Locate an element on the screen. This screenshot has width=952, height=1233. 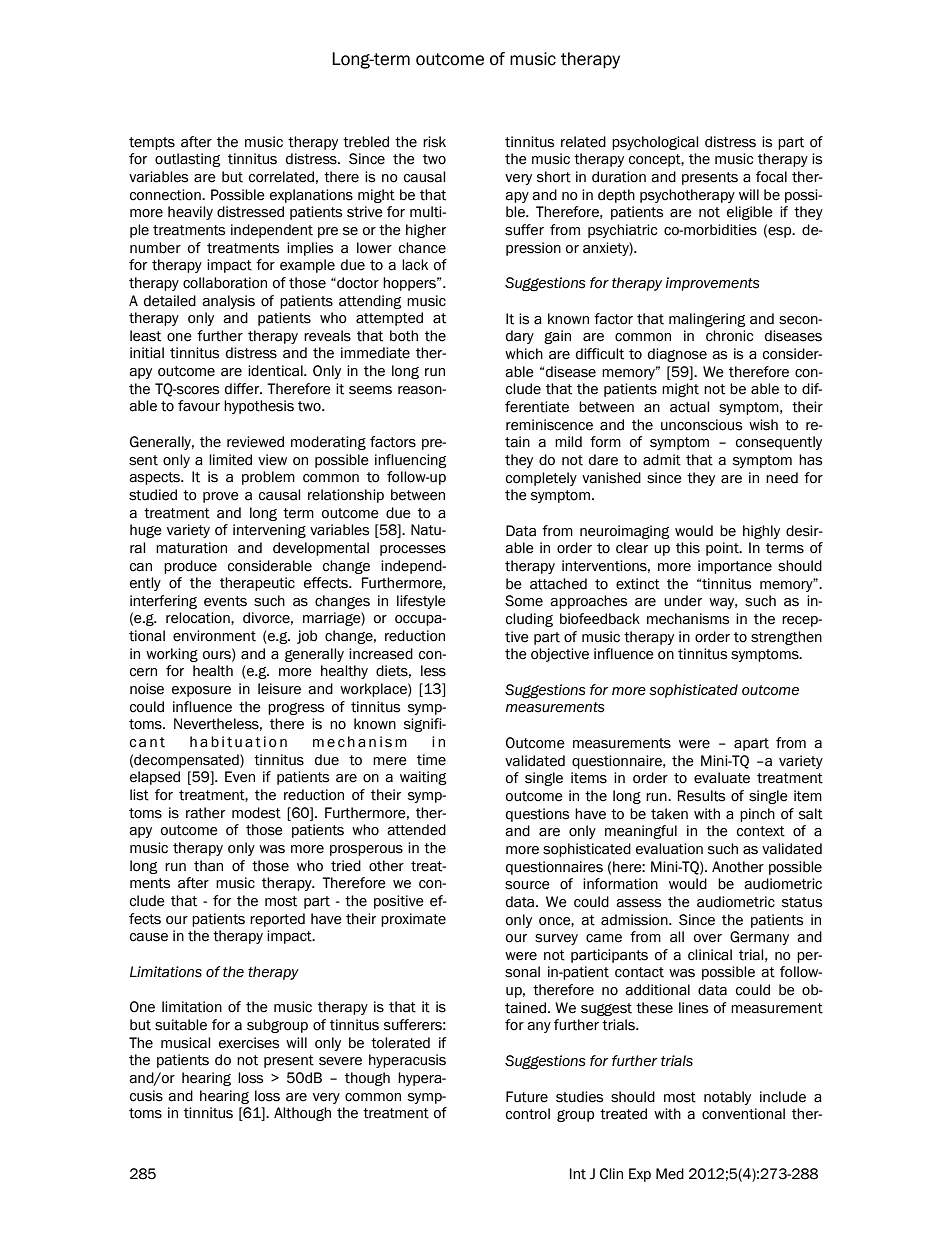
outlasting is located at coordinates (188, 160).
